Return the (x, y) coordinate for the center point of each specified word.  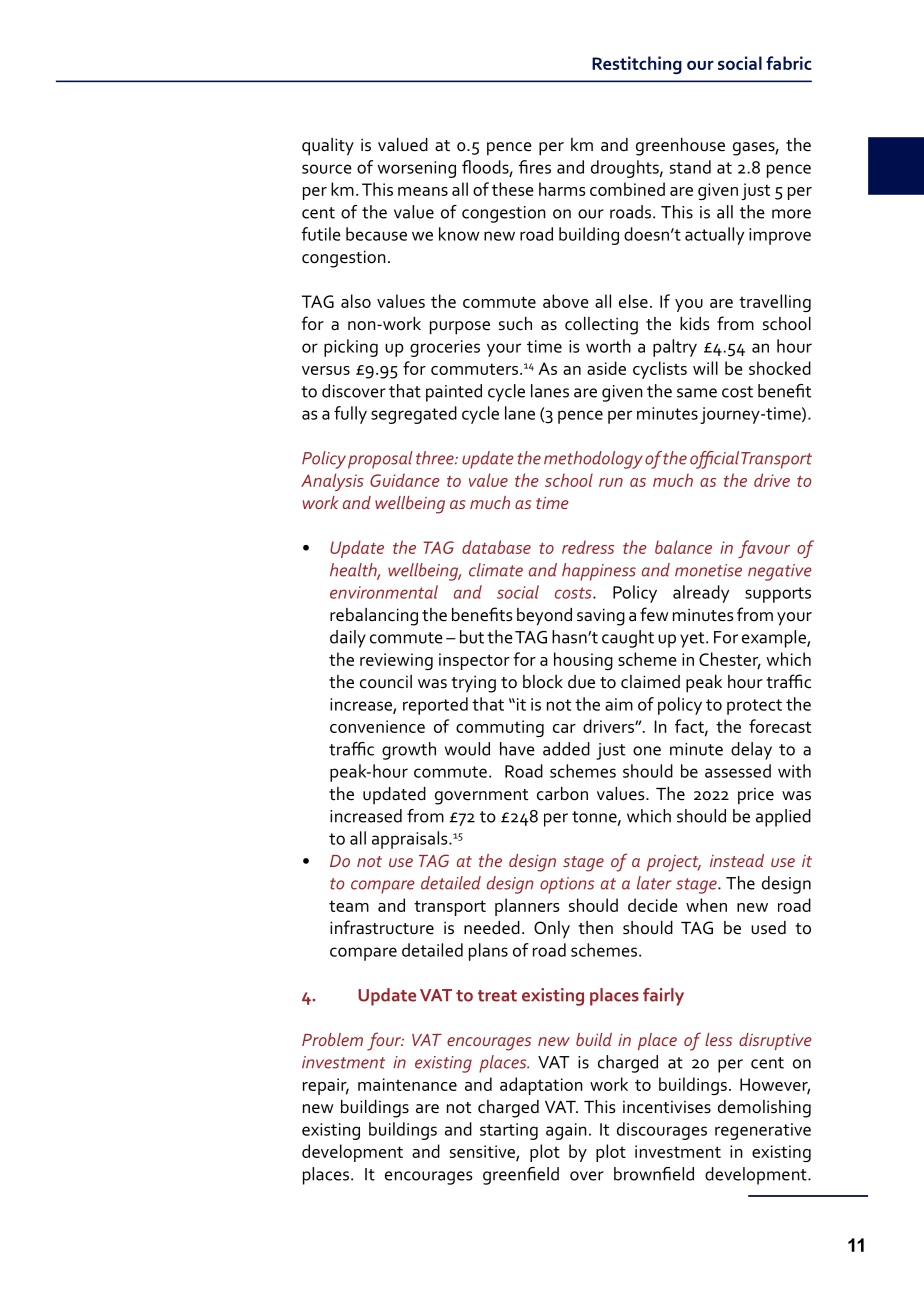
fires (535, 167)
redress (588, 547)
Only (552, 930)
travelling (775, 303)
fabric (789, 63)
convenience (377, 726)
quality (328, 147)
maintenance (407, 1084)
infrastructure (382, 927)
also (356, 301)
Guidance (405, 480)
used (768, 928)
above (566, 301)
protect (754, 707)
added (566, 749)
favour (764, 549)
